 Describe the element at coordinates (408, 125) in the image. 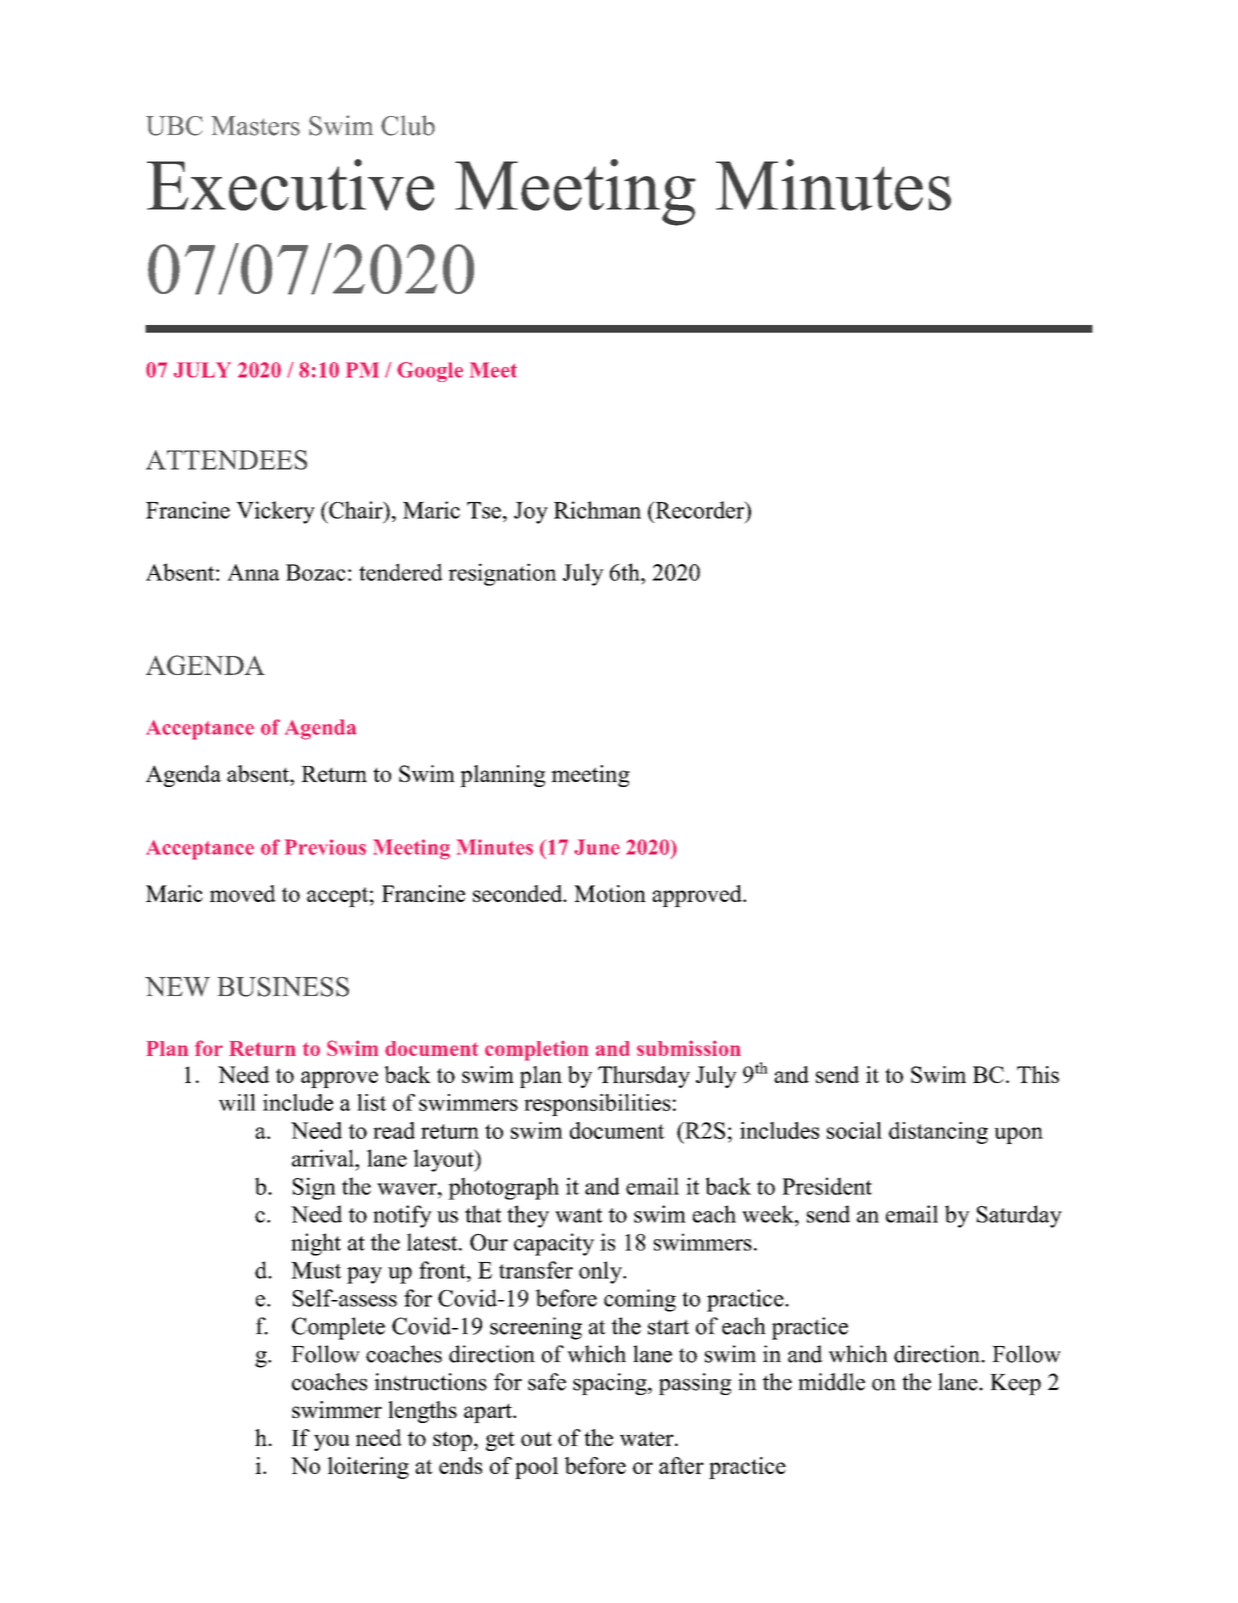

I see `Club` at that location.
